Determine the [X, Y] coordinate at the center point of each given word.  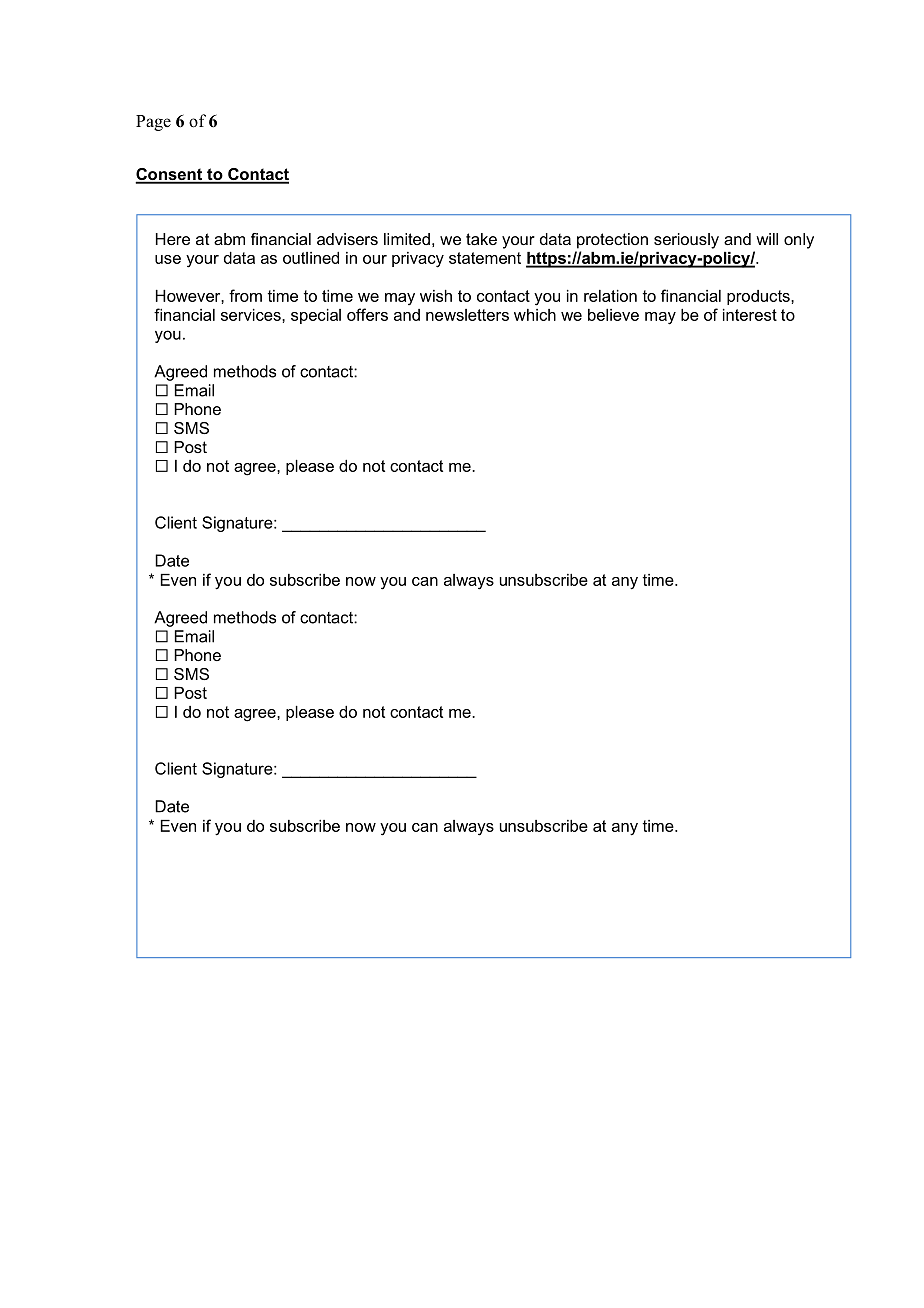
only [799, 241]
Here [173, 239]
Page [153, 123]
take [481, 239]
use [168, 259]
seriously [686, 241]
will [767, 239]
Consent [170, 175]
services [252, 315]
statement [485, 258]
